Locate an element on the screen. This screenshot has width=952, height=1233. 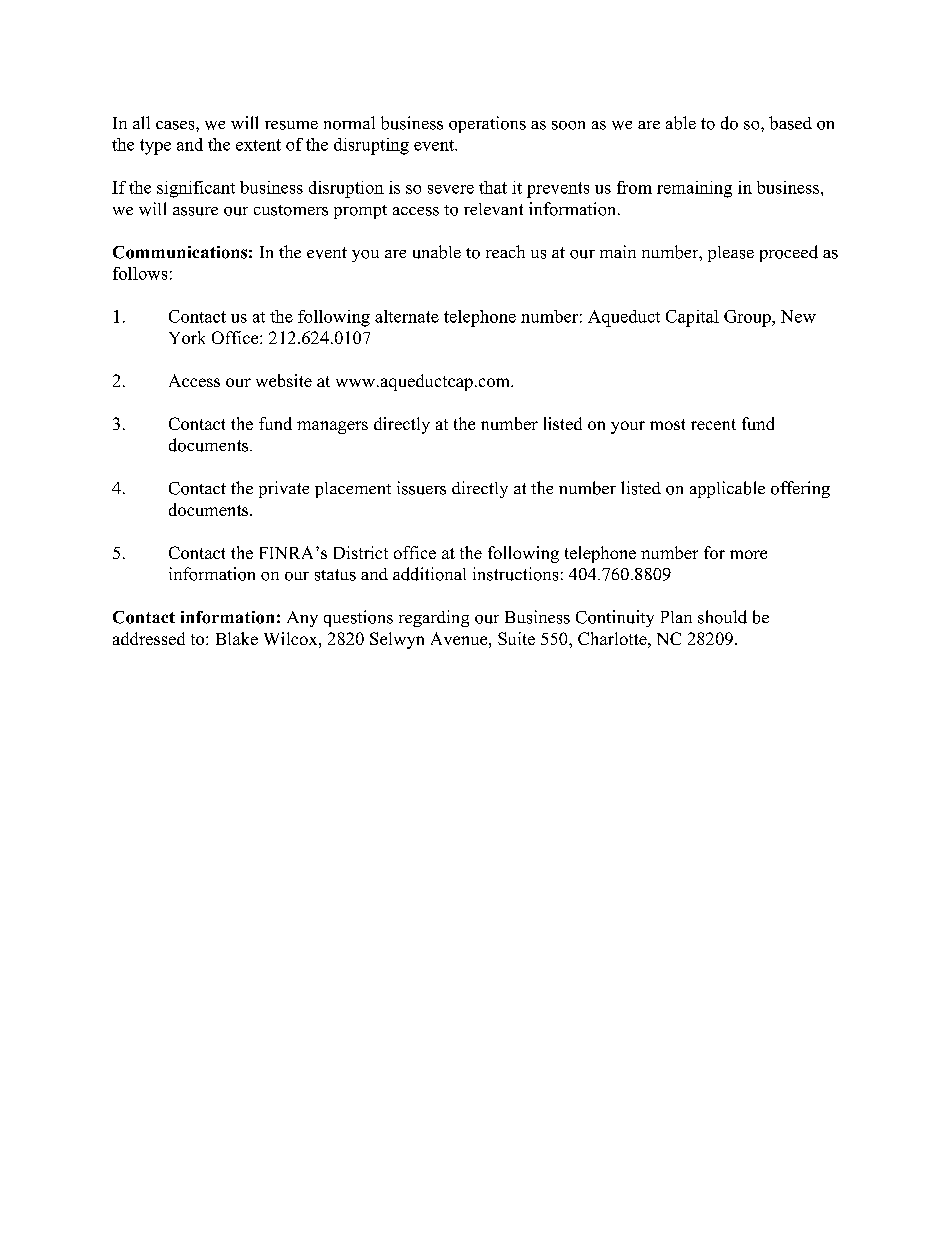
Blake is located at coordinates (237, 638).
